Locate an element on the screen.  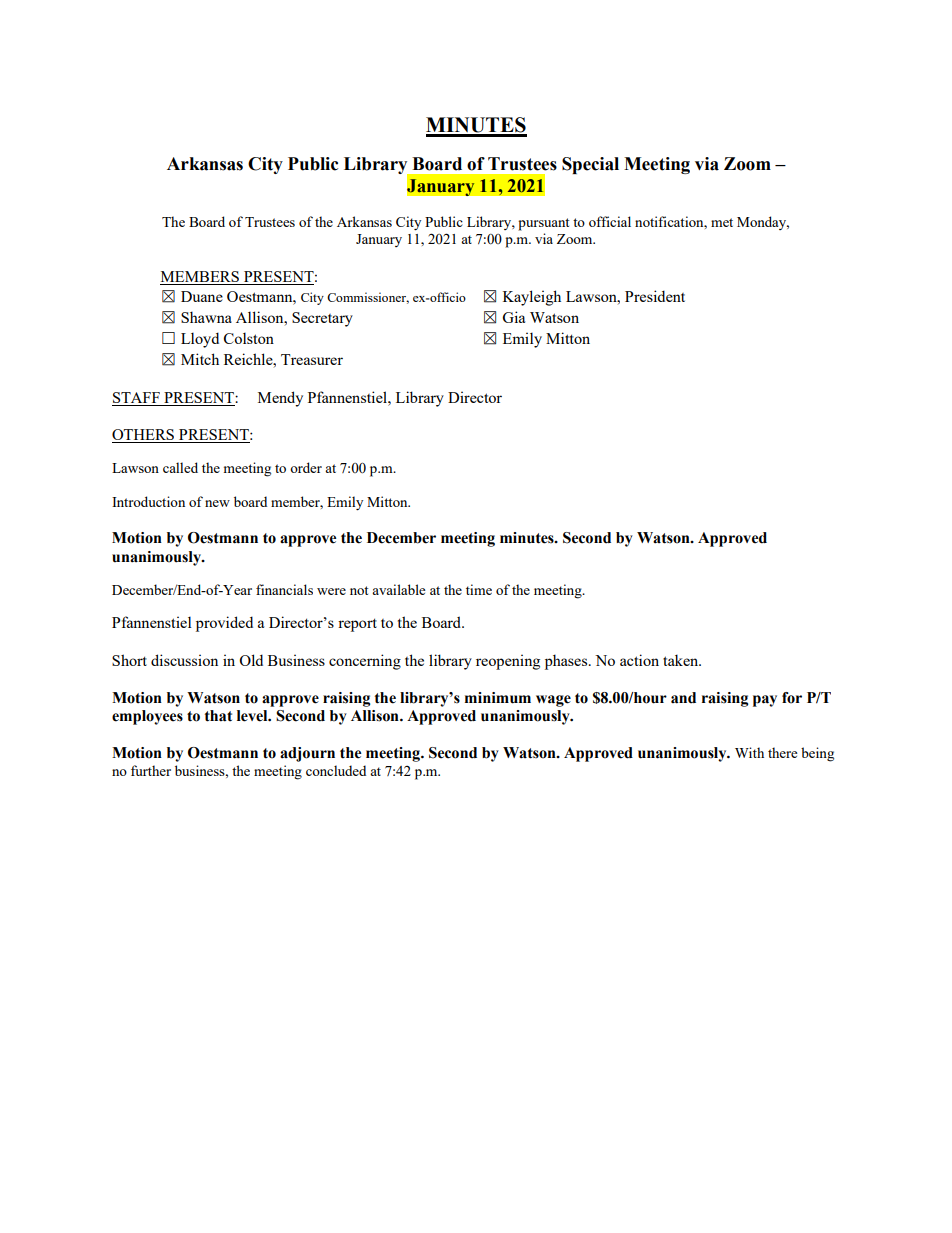
minimum is located at coordinates (498, 698).
